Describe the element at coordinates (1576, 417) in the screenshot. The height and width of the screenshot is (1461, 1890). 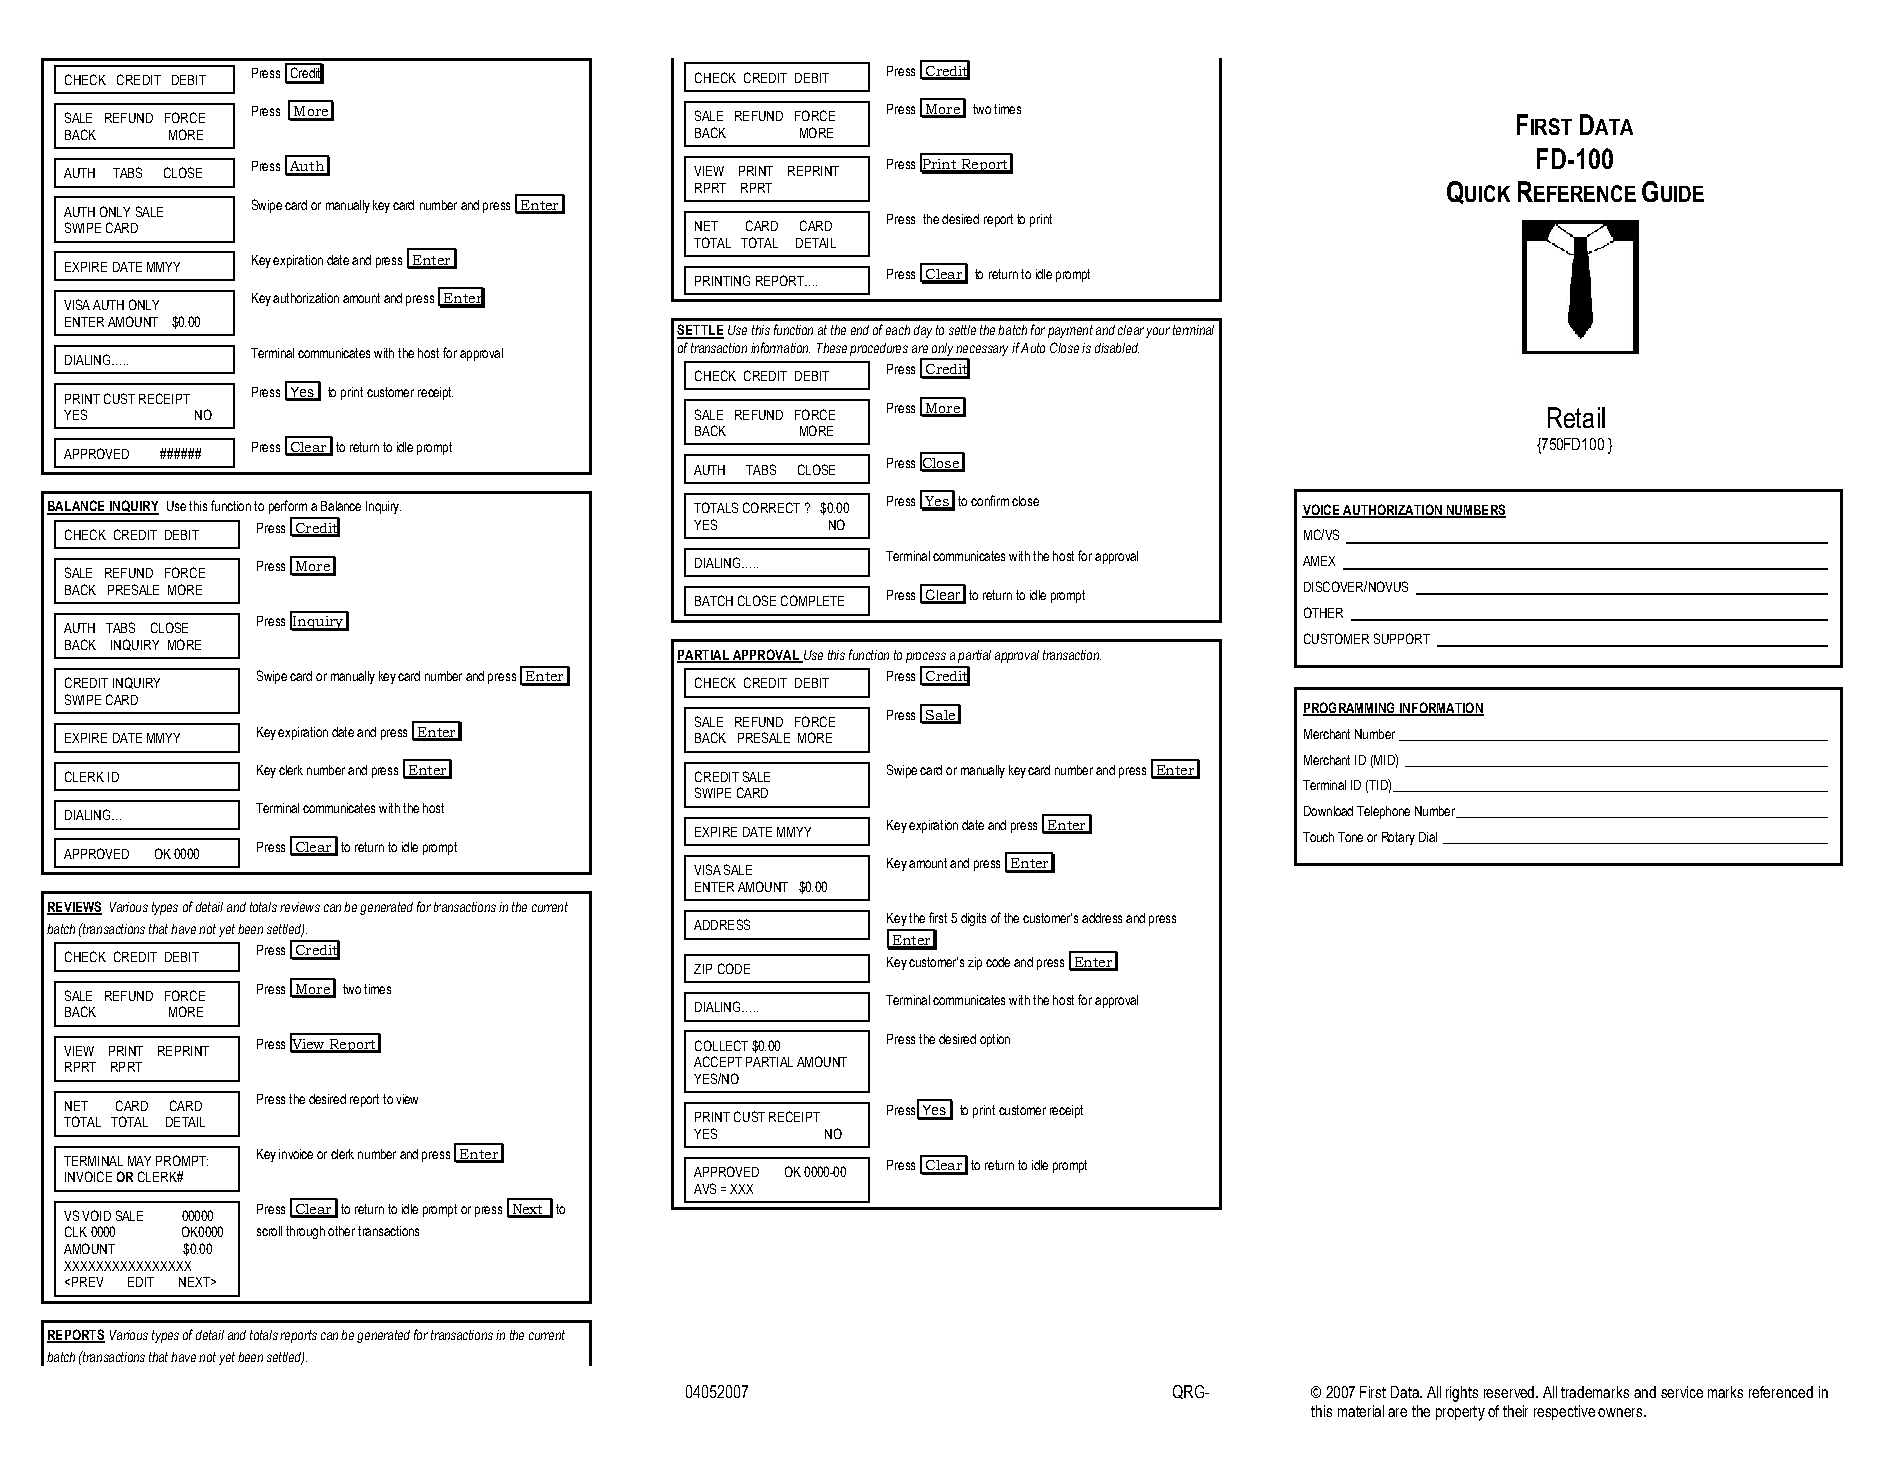
I see `Retail` at that location.
